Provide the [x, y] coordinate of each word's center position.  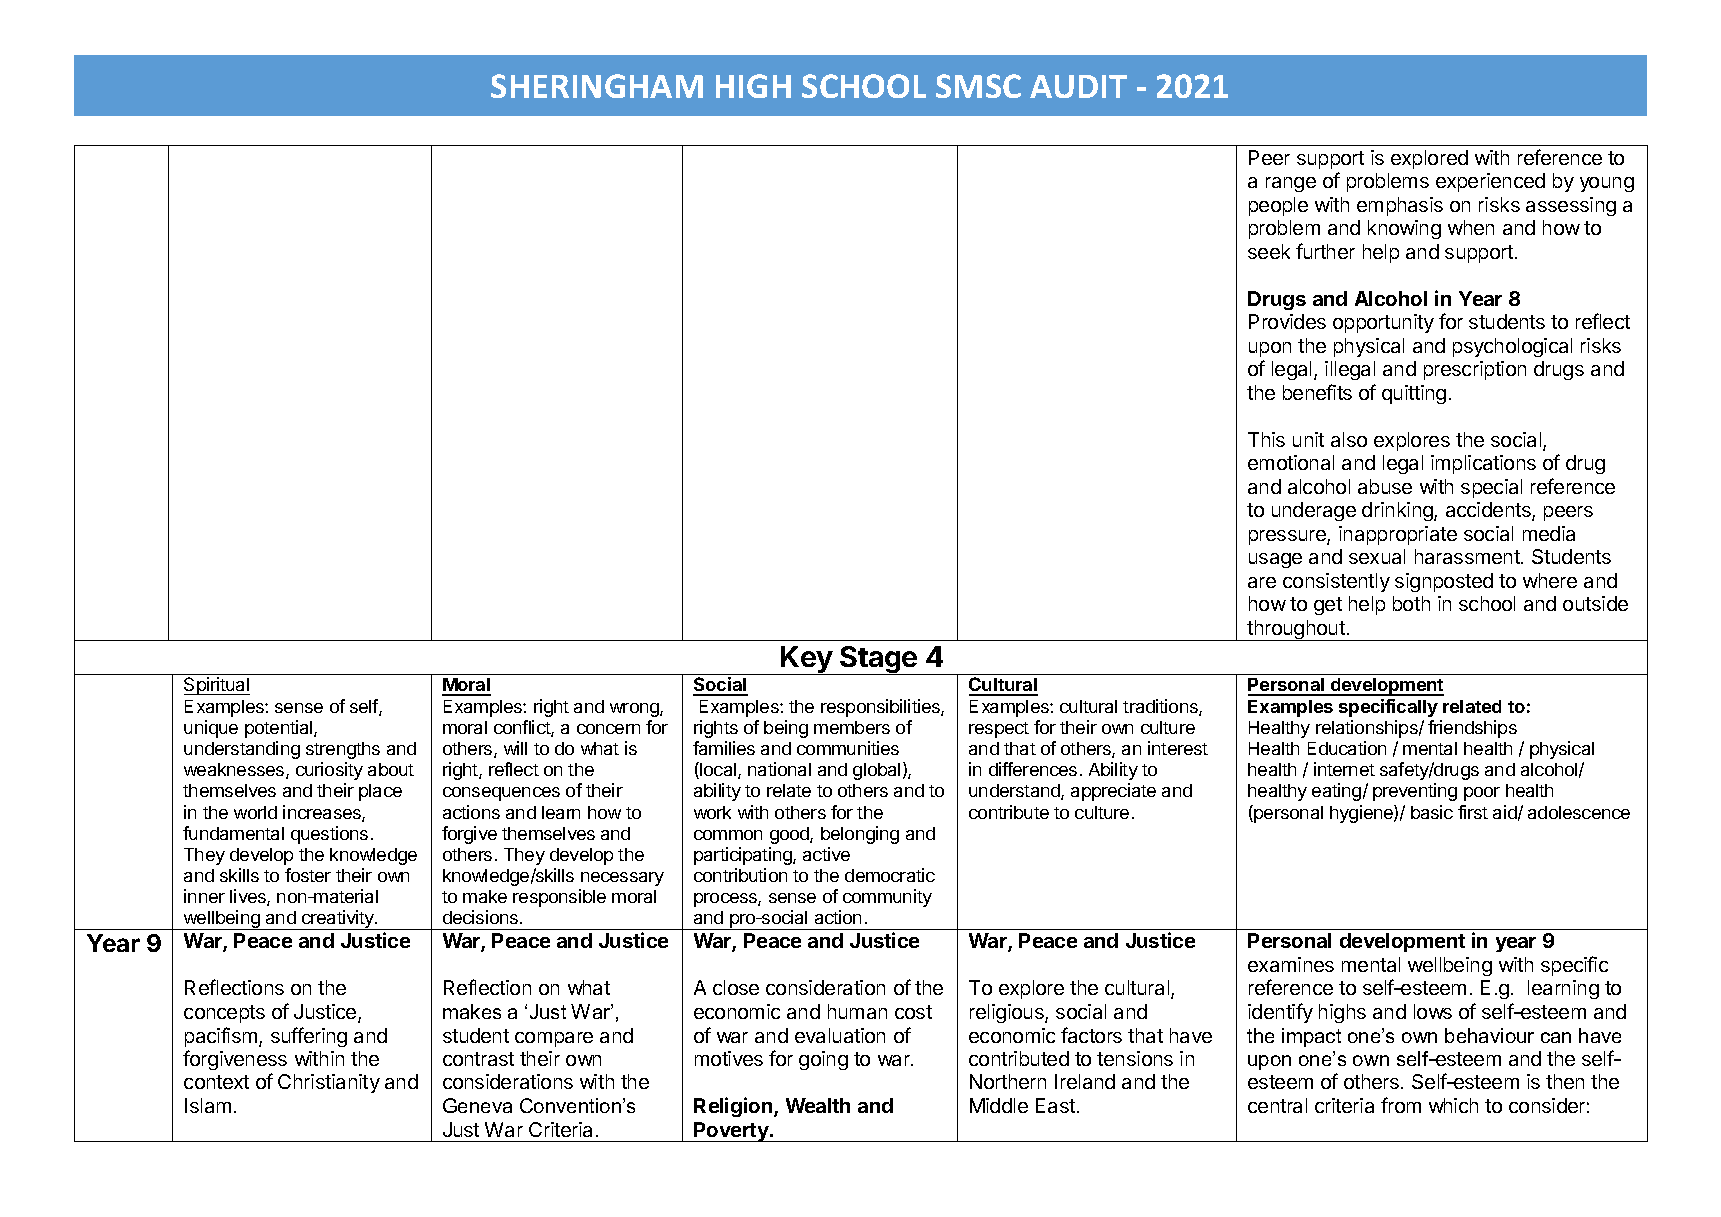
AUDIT [1078, 86]
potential [280, 729]
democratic [890, 875]
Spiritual [217, 686]
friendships [1472, 729]
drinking [1398, 511]
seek [1269, 251]
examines [1291, 964]
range [1291, 184]
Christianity [329, 1083]
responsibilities [881, 708]
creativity [338, 920]
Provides [1287, 321]
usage [1275, 560]
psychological [1512, 347]
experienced [1490, 182]
